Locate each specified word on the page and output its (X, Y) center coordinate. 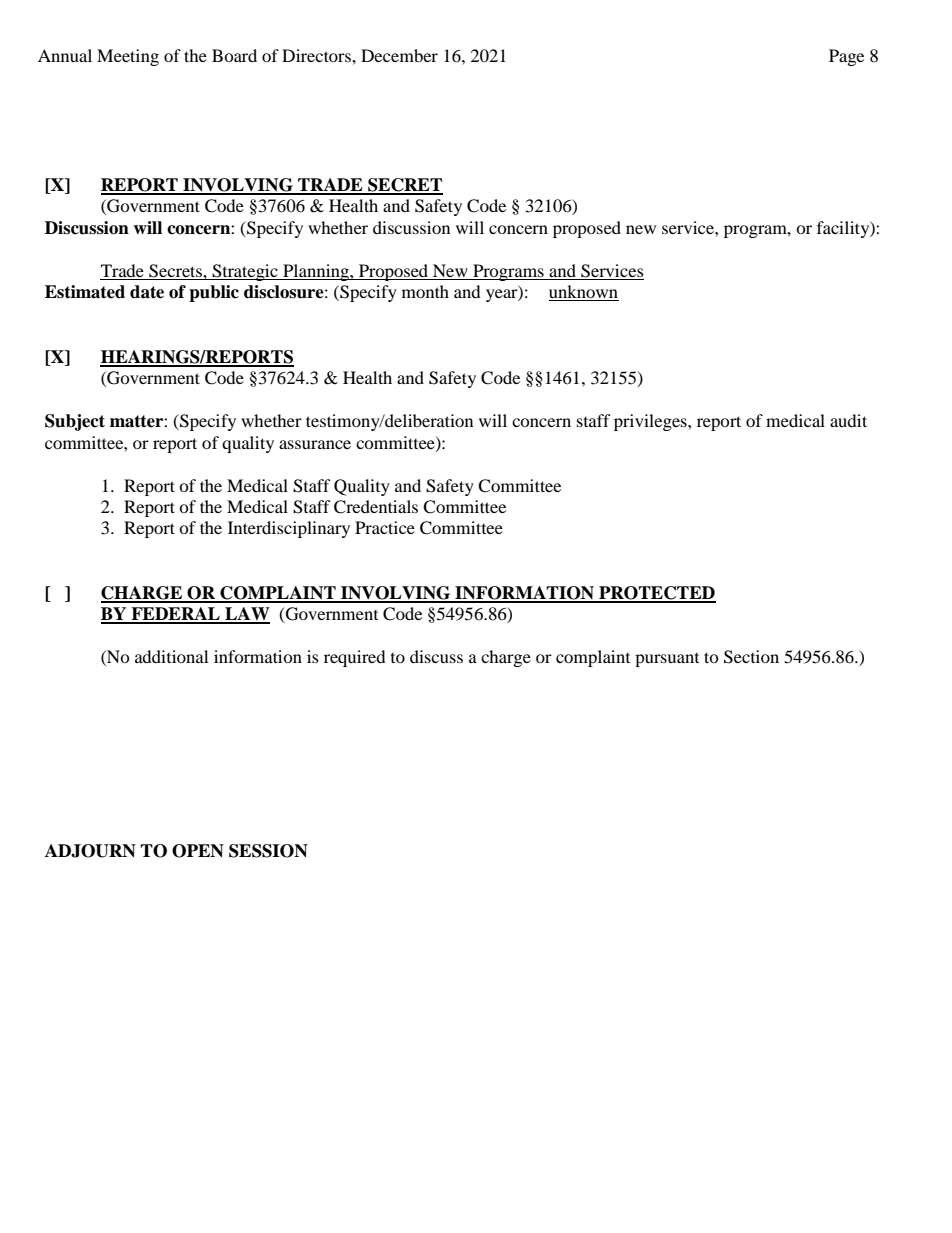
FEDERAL (175, 615)
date (147, 292)
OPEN (198, 851)
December (399, 55)
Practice (385, 527)
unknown (584, 293)
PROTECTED (656, 594)
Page (846, 57)
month (425, 291)
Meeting (128, 57)
